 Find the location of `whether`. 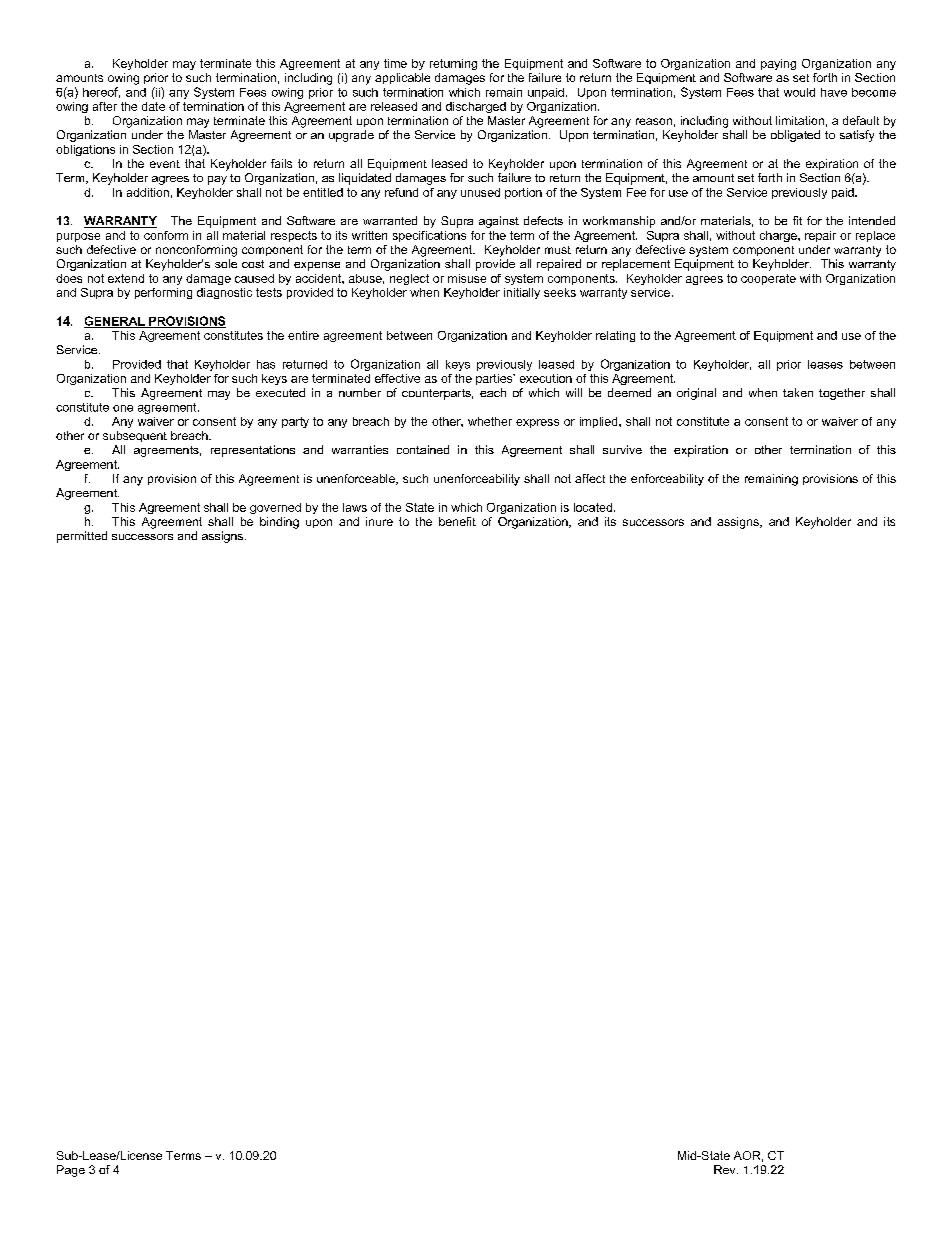

whether is located at coordinates (490, 421).
